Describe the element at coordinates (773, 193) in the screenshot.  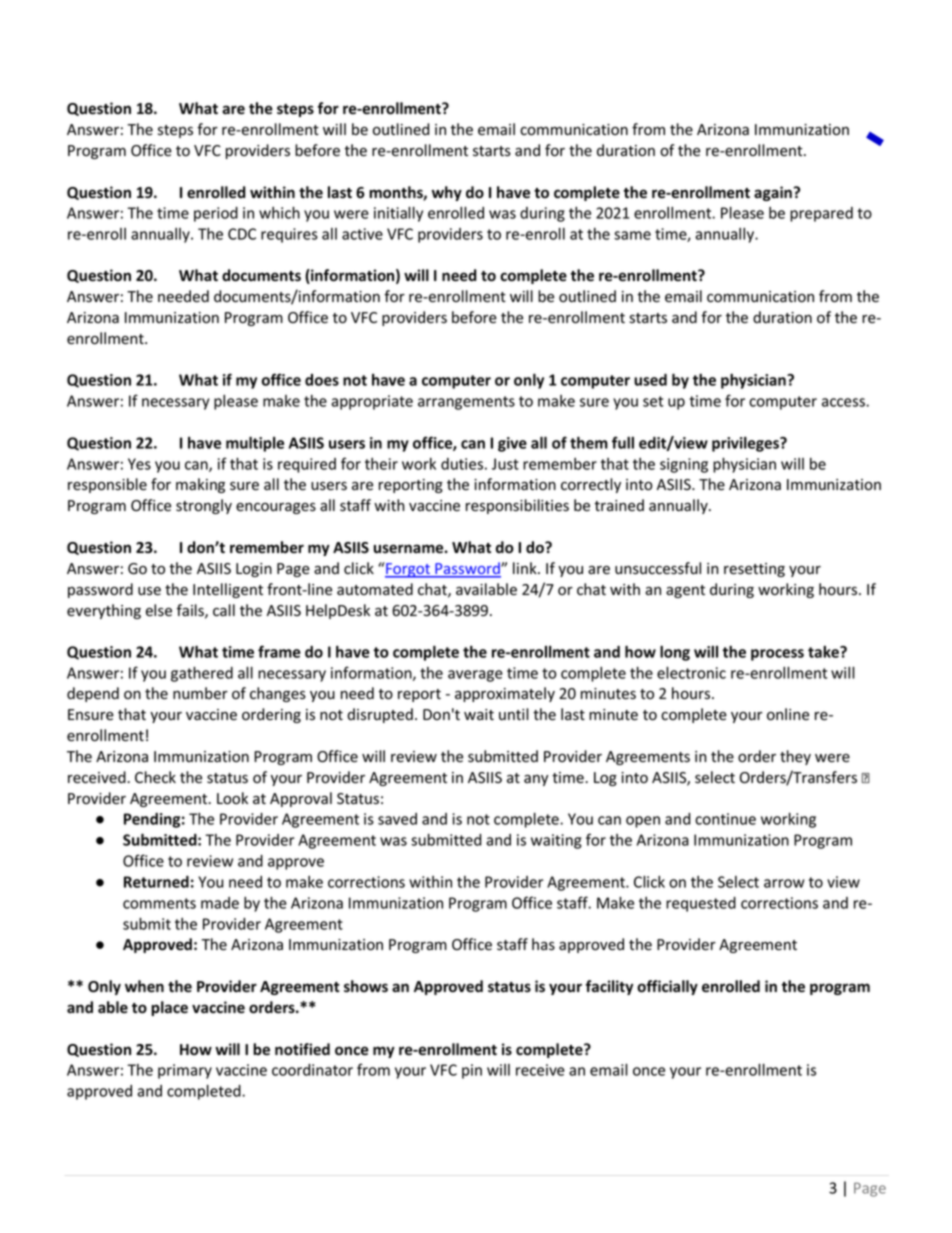
I see `again` at that location.
